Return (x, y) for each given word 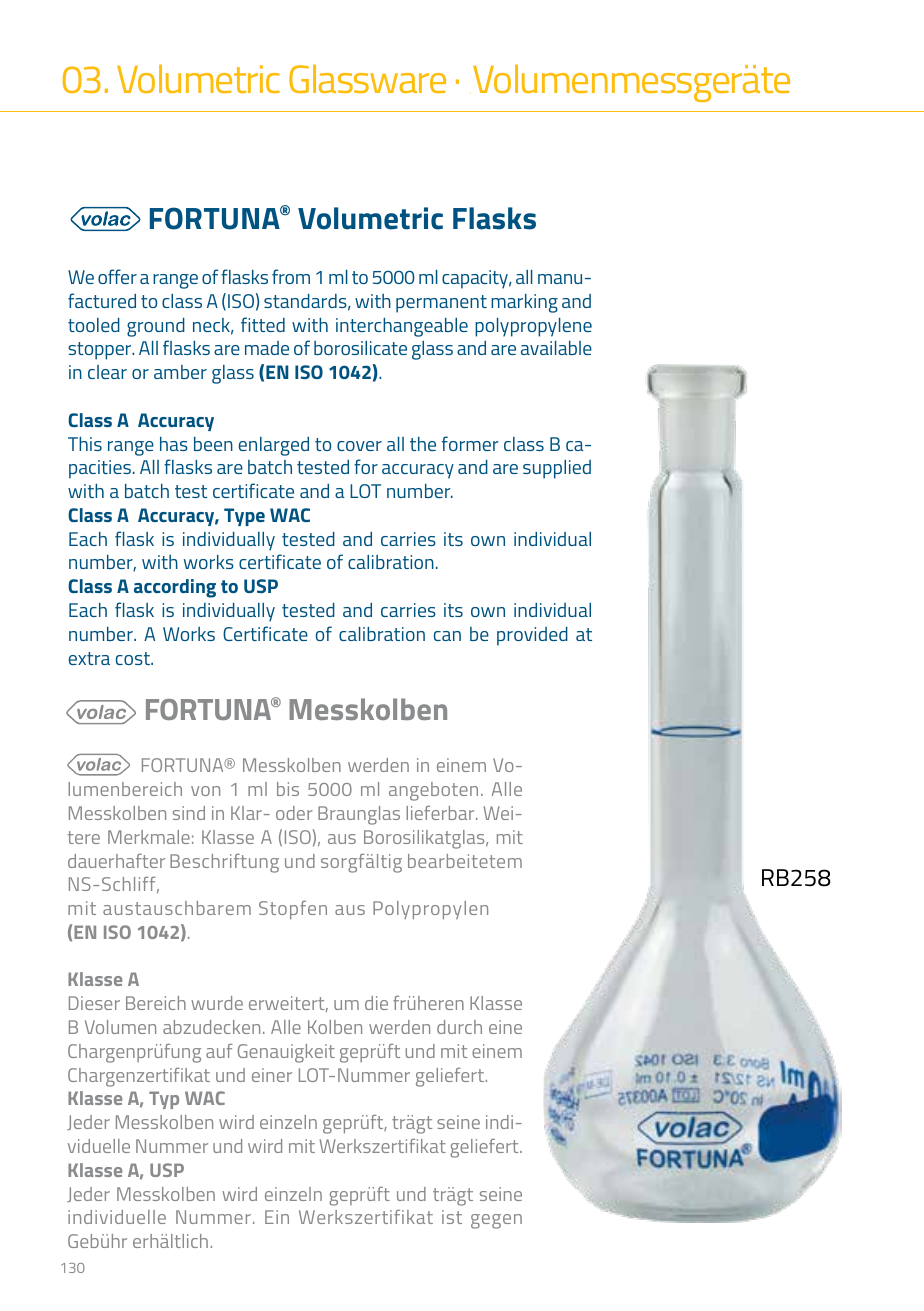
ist (452, 1217)
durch (459, 1027)
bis (288, 789)
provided (532, 636)
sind (189, 813)
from (291, 276)
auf (219, 1051)
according (175, 588)
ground (156, 327)
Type (244, 517)
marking (524, 303)
